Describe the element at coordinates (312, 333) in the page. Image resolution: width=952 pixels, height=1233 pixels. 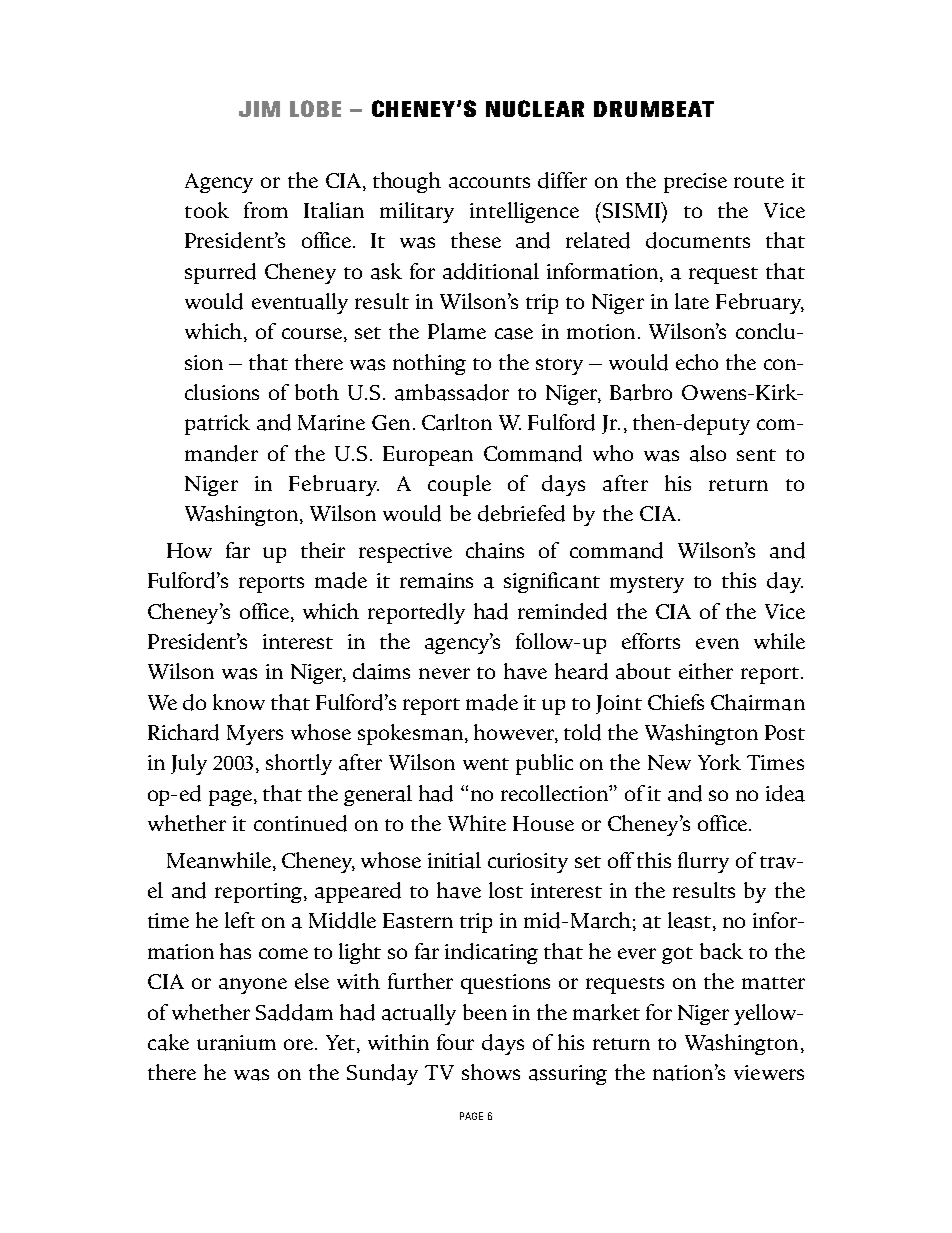
I see `course` at that location.
